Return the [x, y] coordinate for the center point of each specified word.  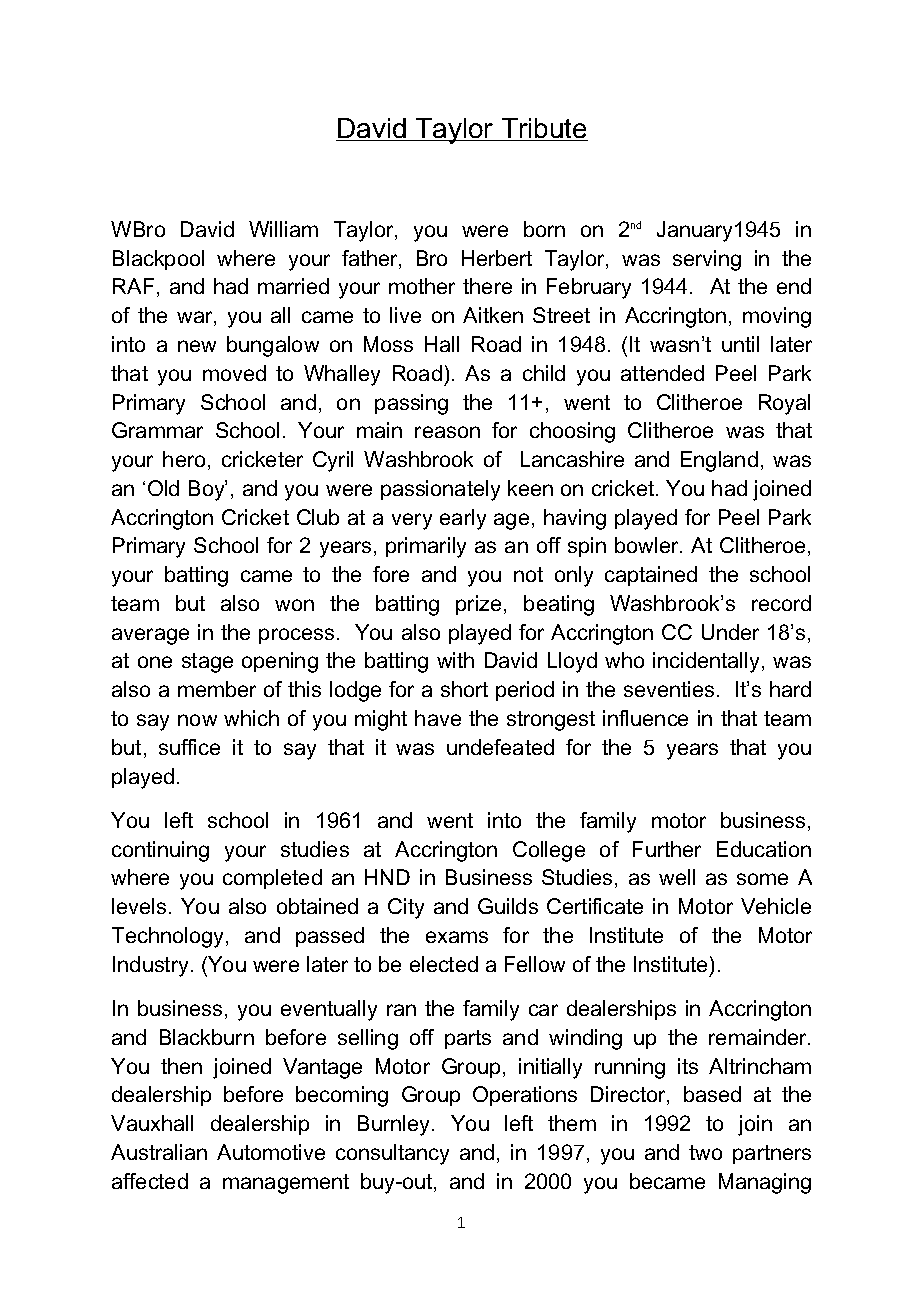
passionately [440, 490]
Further [667, 849]
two [705, 1152]
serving [707, 260]
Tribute [543, 129]
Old [163, 488]
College [549, 851]
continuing [160, 851]
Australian [159, 1152]
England [719, 461]
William [283, 229]
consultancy [392, 1154]
